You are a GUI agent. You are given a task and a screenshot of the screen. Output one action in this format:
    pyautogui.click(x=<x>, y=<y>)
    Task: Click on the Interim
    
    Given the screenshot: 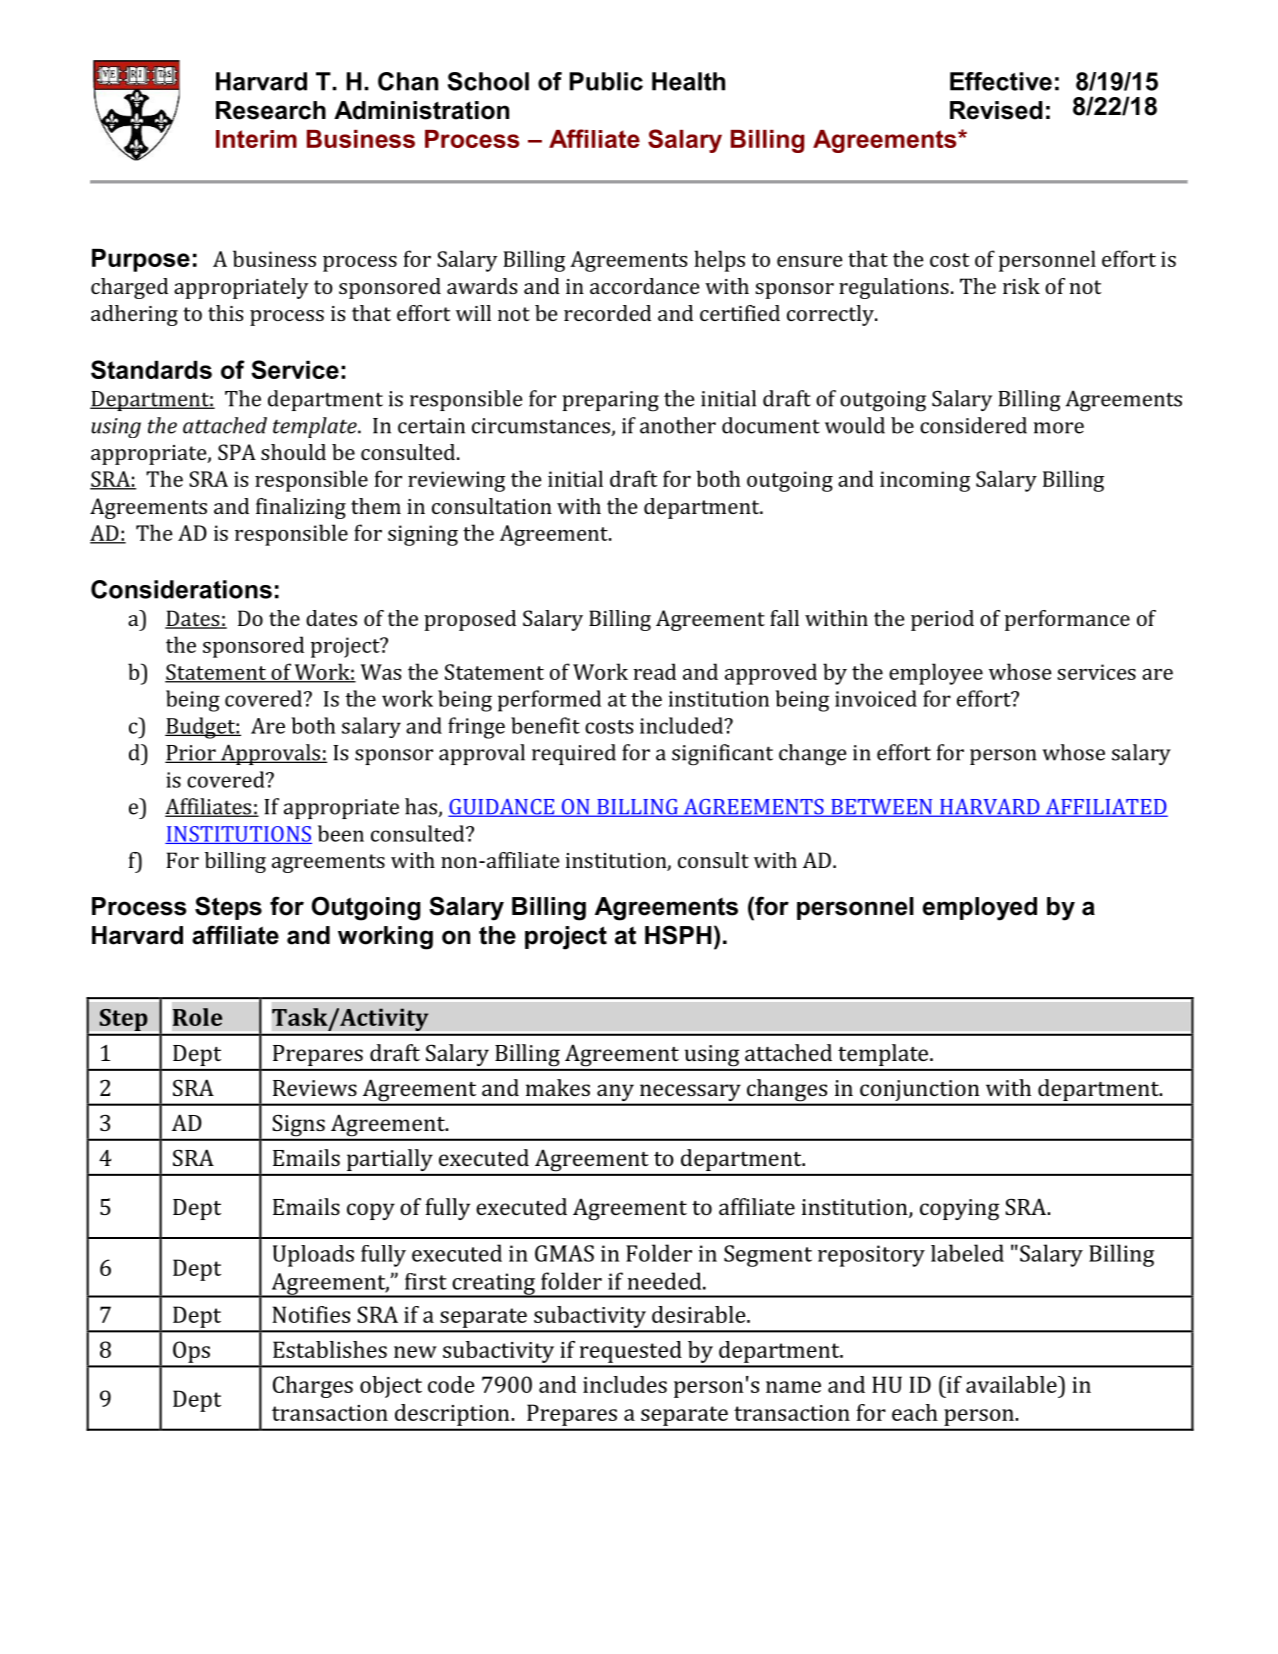 What is the action you would take?
    pyautogui.click(x=256, y=139)
